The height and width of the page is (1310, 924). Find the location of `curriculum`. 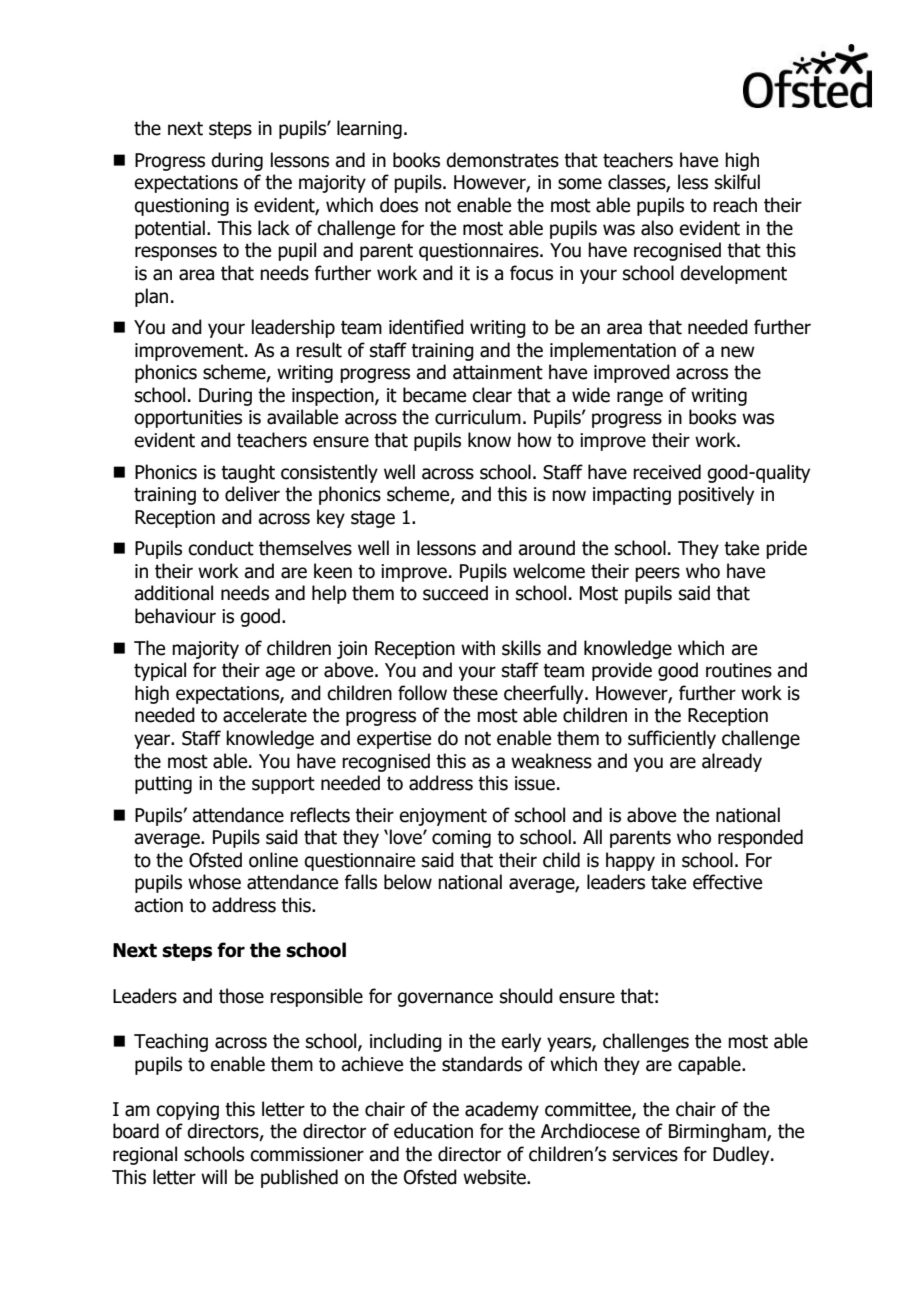

curriculum is located at coordinates (478, 417).
